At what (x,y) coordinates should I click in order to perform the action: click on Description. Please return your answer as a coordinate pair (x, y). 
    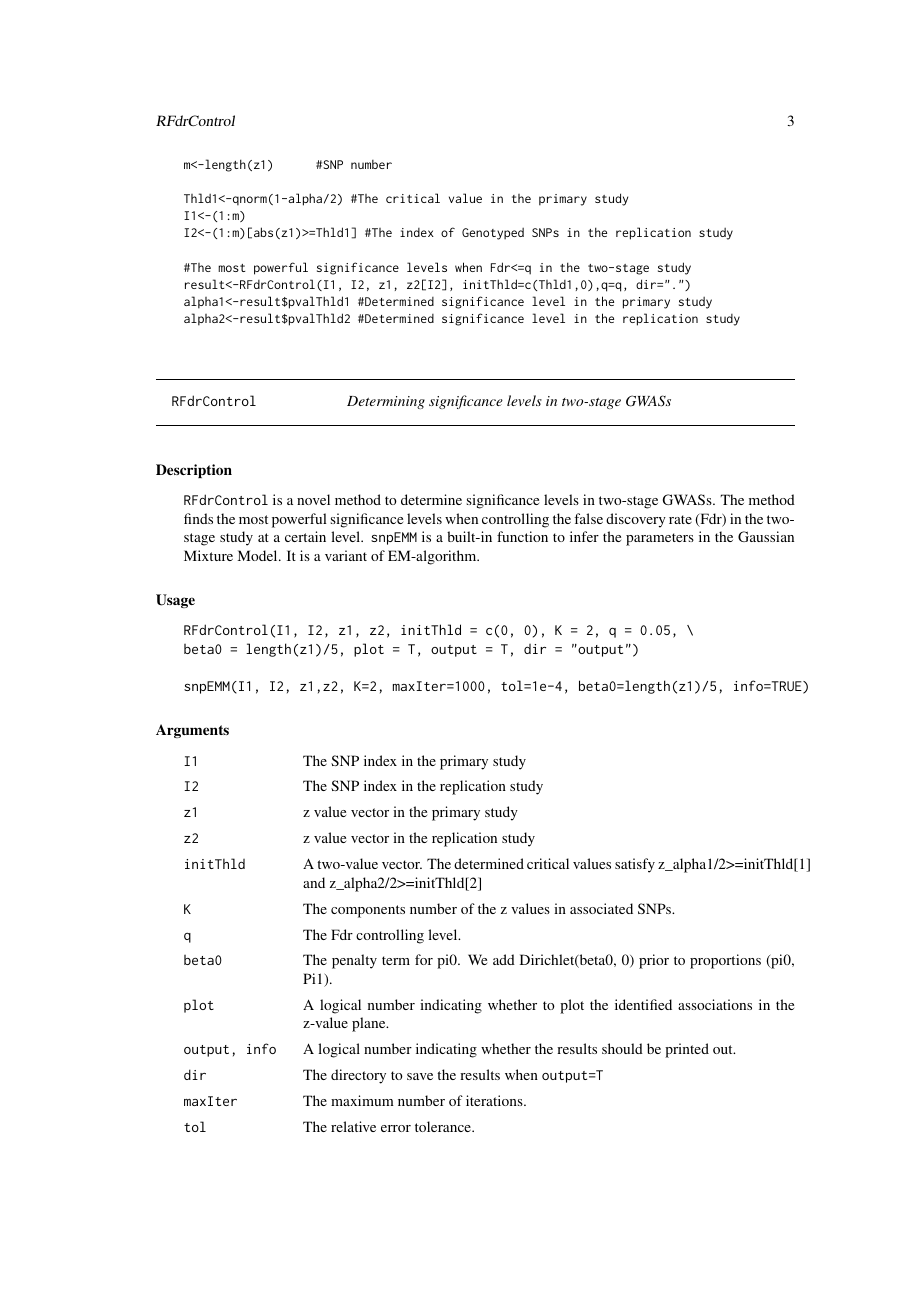
    Looking at the image, I should click on (194, 471).
